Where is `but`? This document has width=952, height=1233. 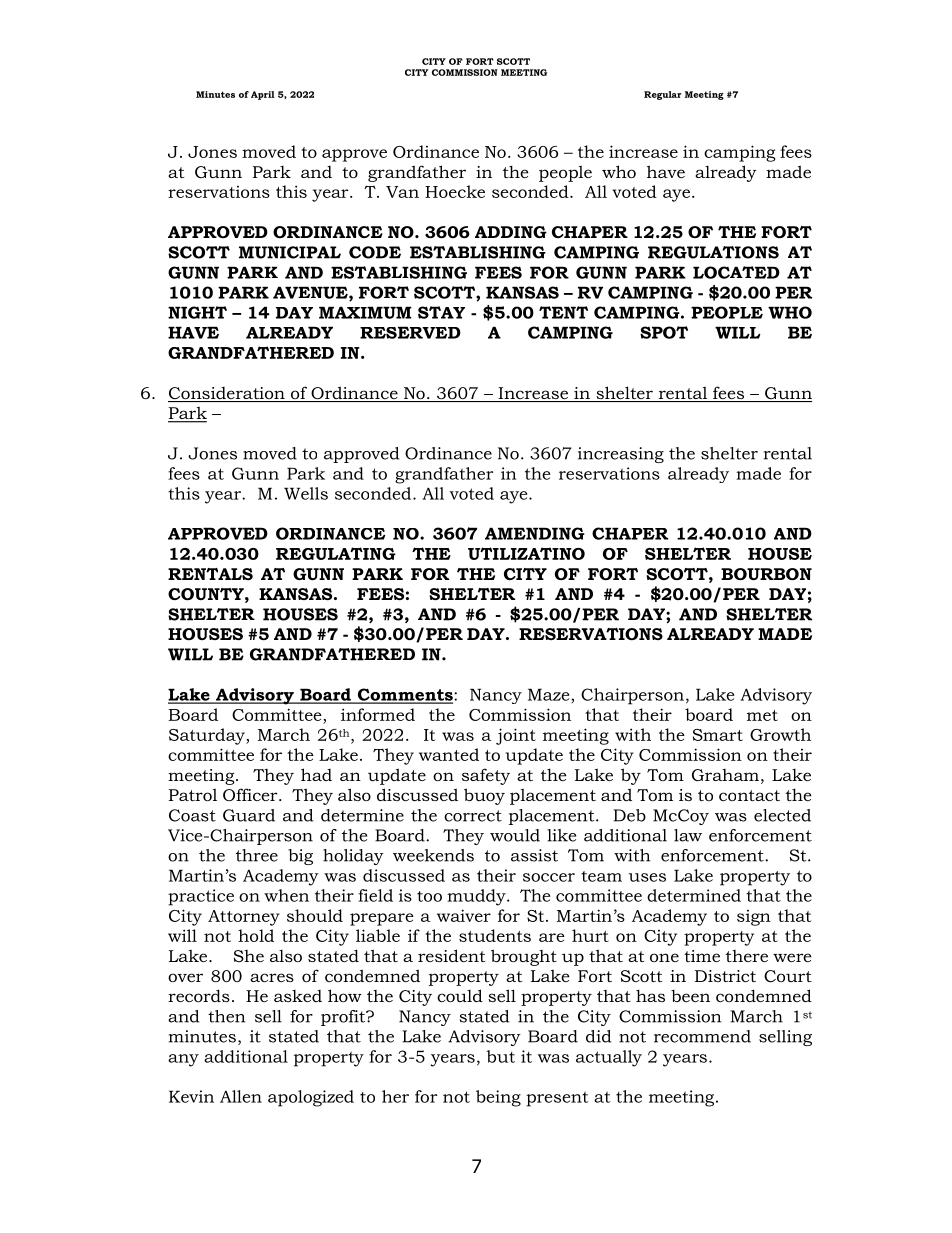
but is located at coordinates (501, 1056).
